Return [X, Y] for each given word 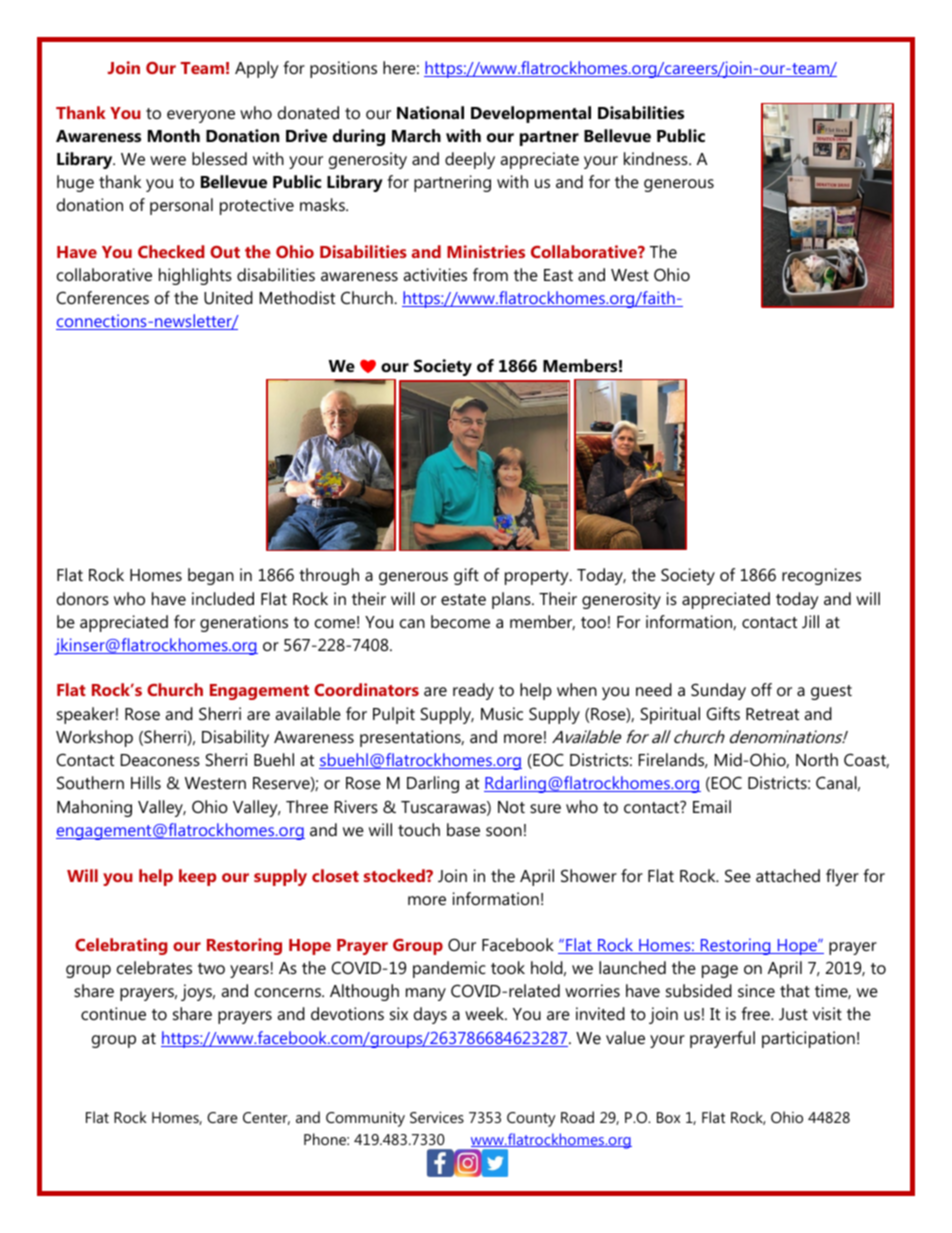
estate [463, 599]
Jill [810, 621]
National [430, 112]
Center [266, 1118]
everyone [201, 116]
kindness [657, 158]
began [211, 576]
